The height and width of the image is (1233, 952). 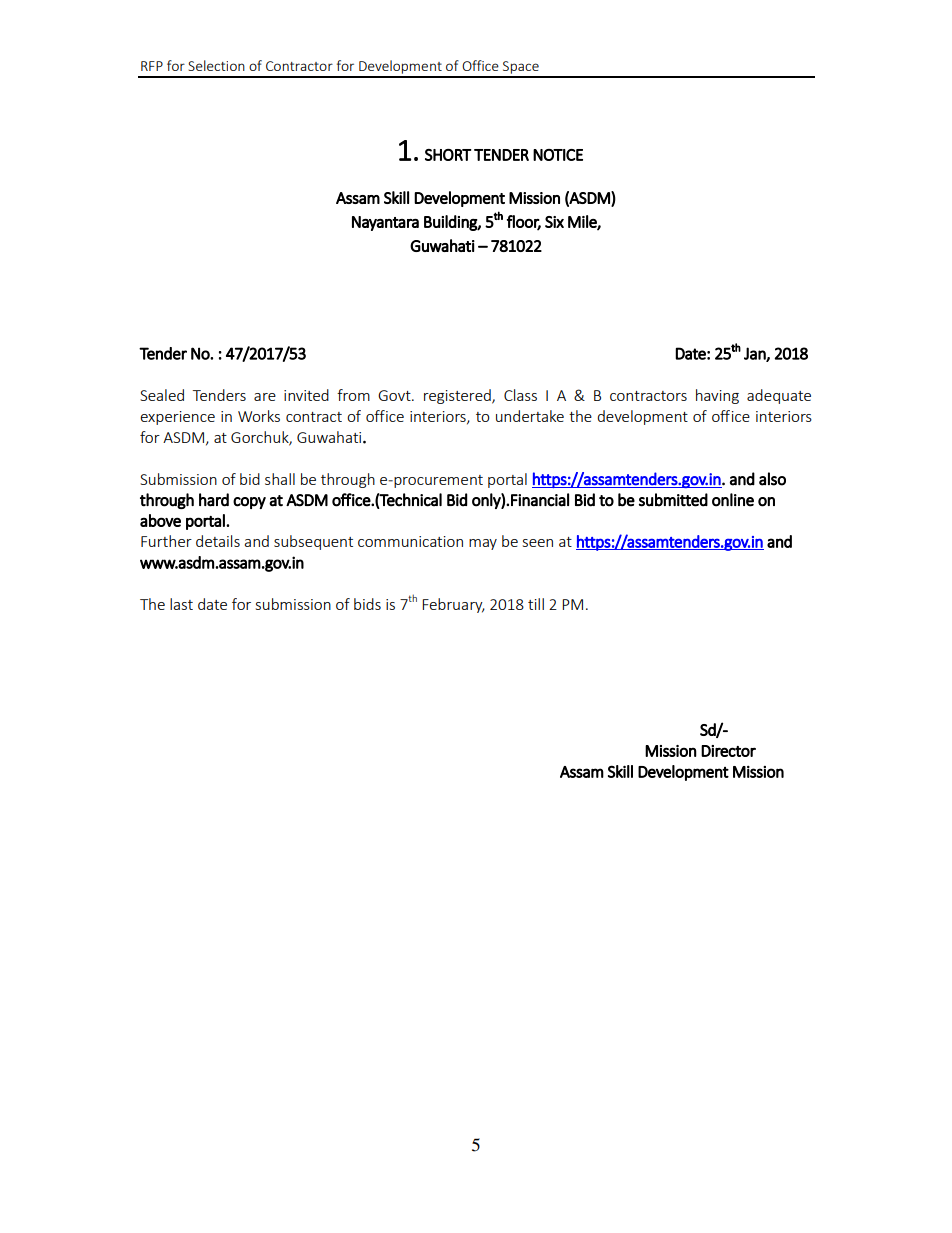 What do you see at coordinates (259, 416) in the image?
I see `Works` at bounding box center [259, 416].
